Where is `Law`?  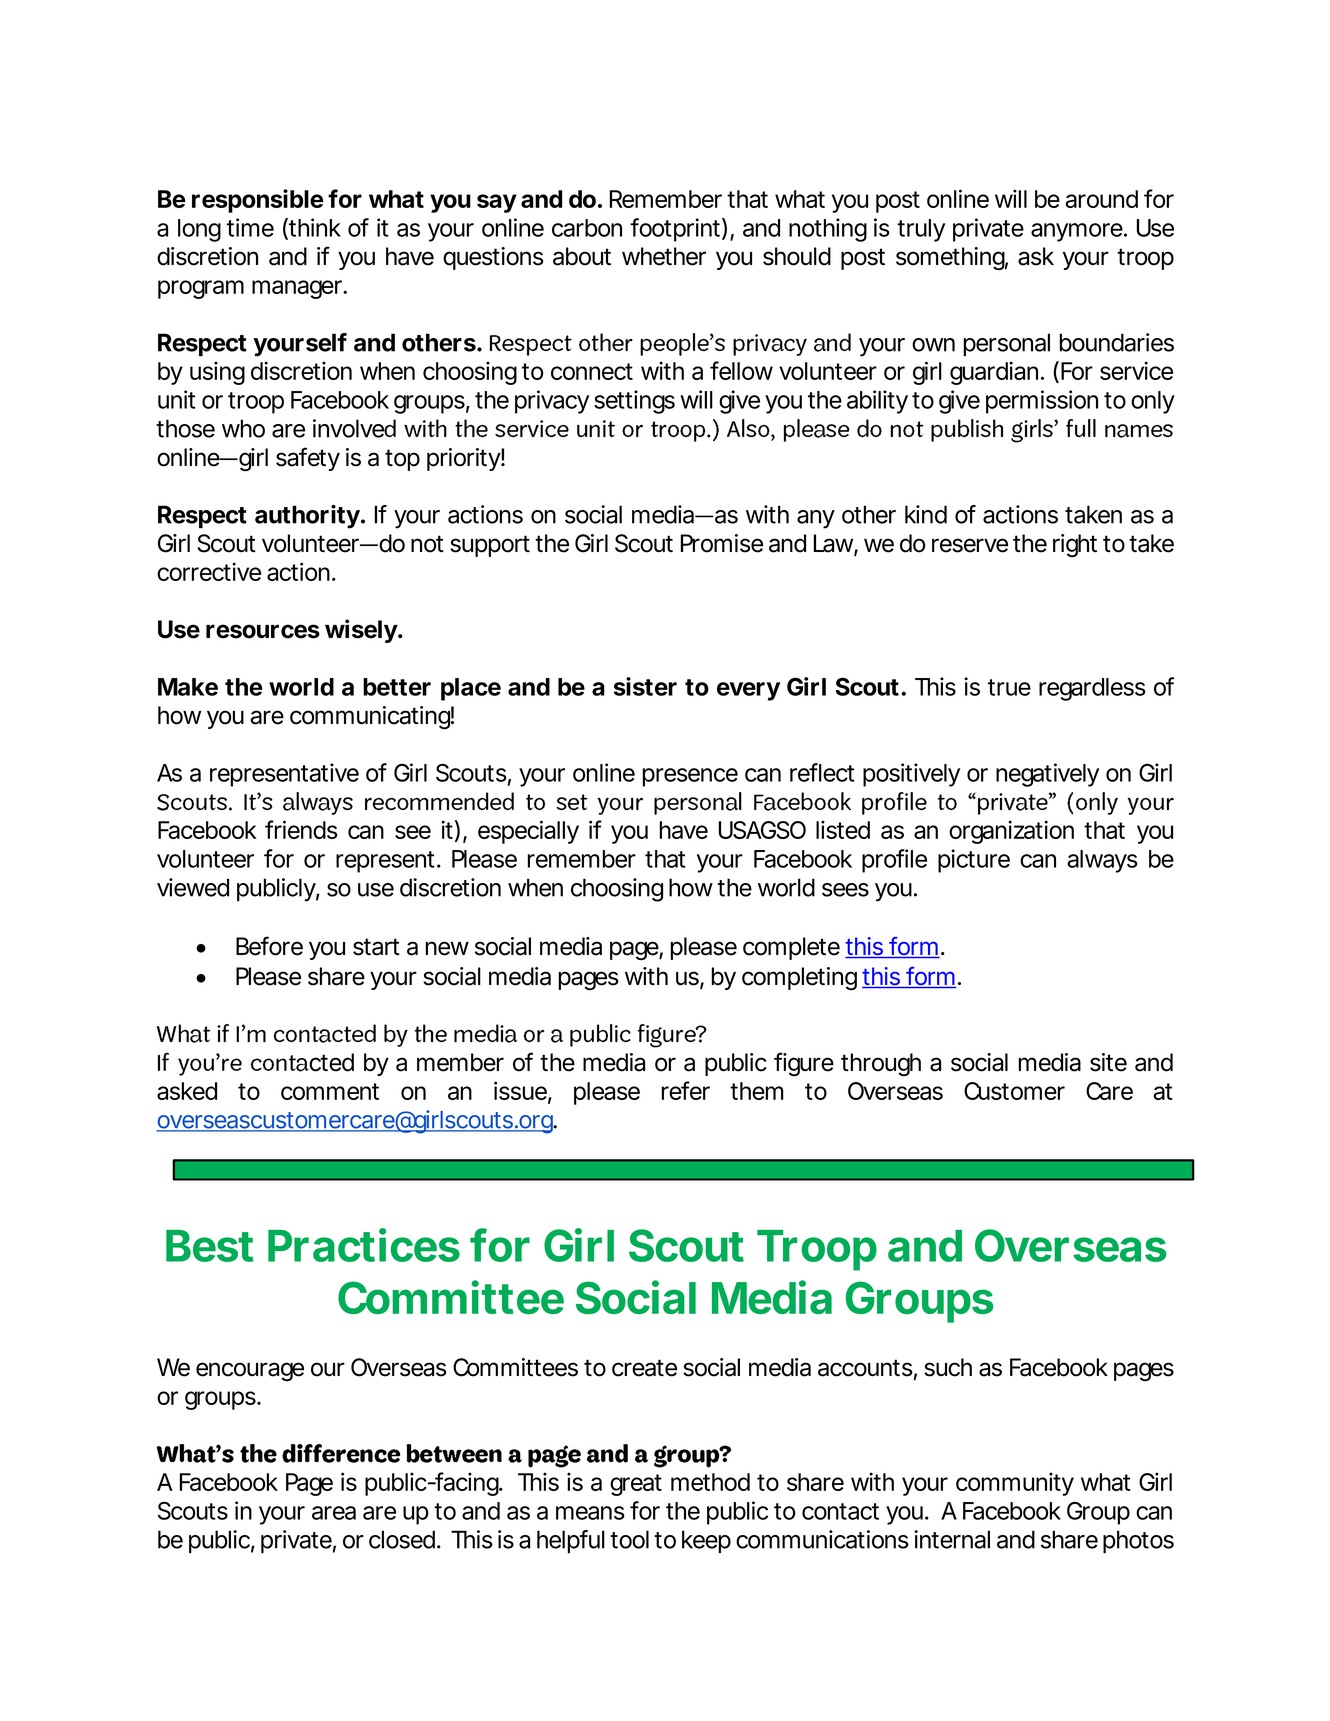 Law is located at coordinates (833, 543).
